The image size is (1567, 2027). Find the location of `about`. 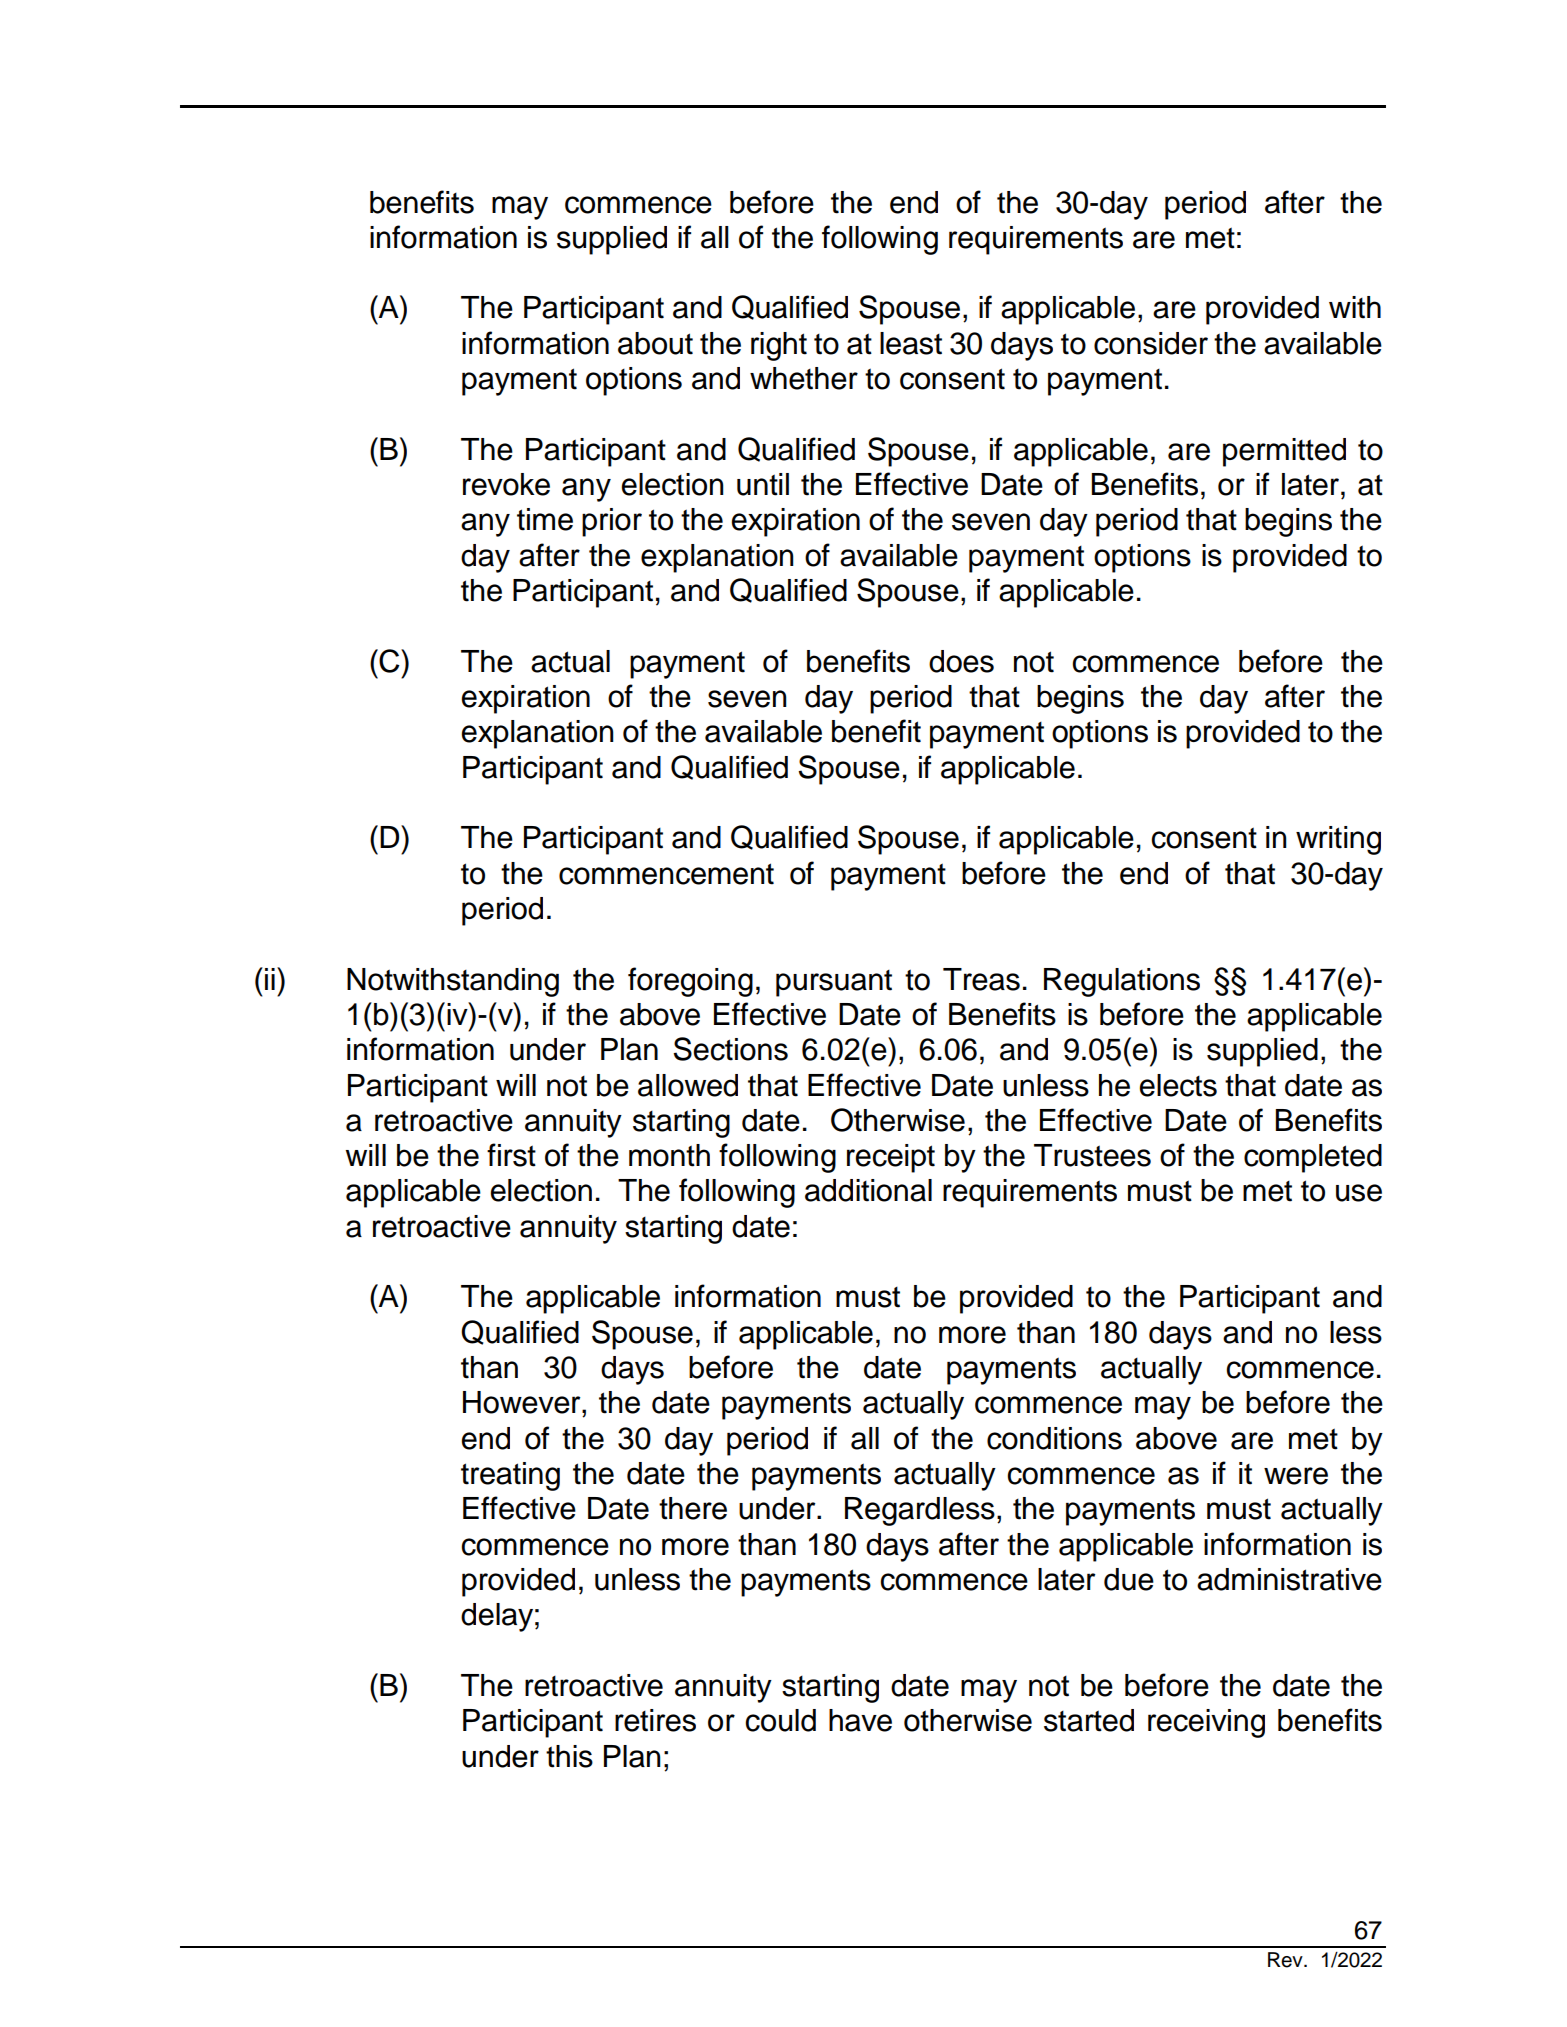

about is located at coordinates (655, 343).
